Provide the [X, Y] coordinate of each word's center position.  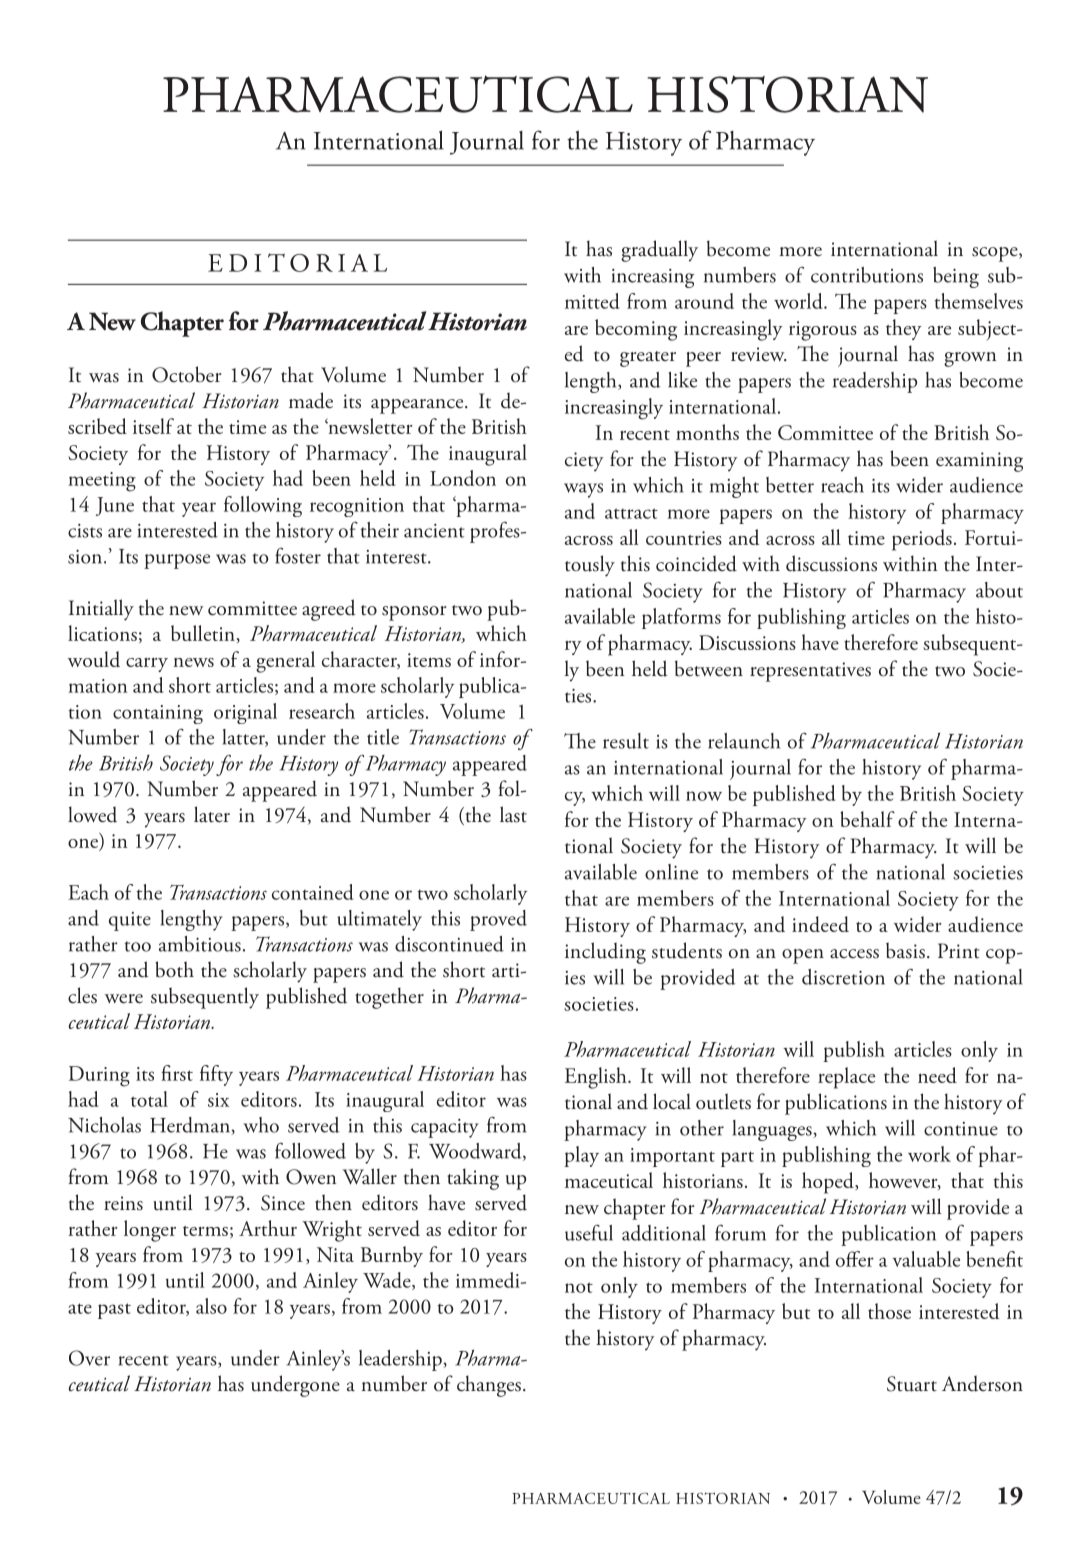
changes [489, 1386]
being [956, 277]
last [513, 814]
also [211, 1306]
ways [583, 490]
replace [846, 1078]
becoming [636, 330]
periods [922, 540]
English [597, 1078]
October [186, 374]
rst [183, 1075]
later [212, 814]
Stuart [912, 1384]
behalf [867, 819]
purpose [177, 561]
